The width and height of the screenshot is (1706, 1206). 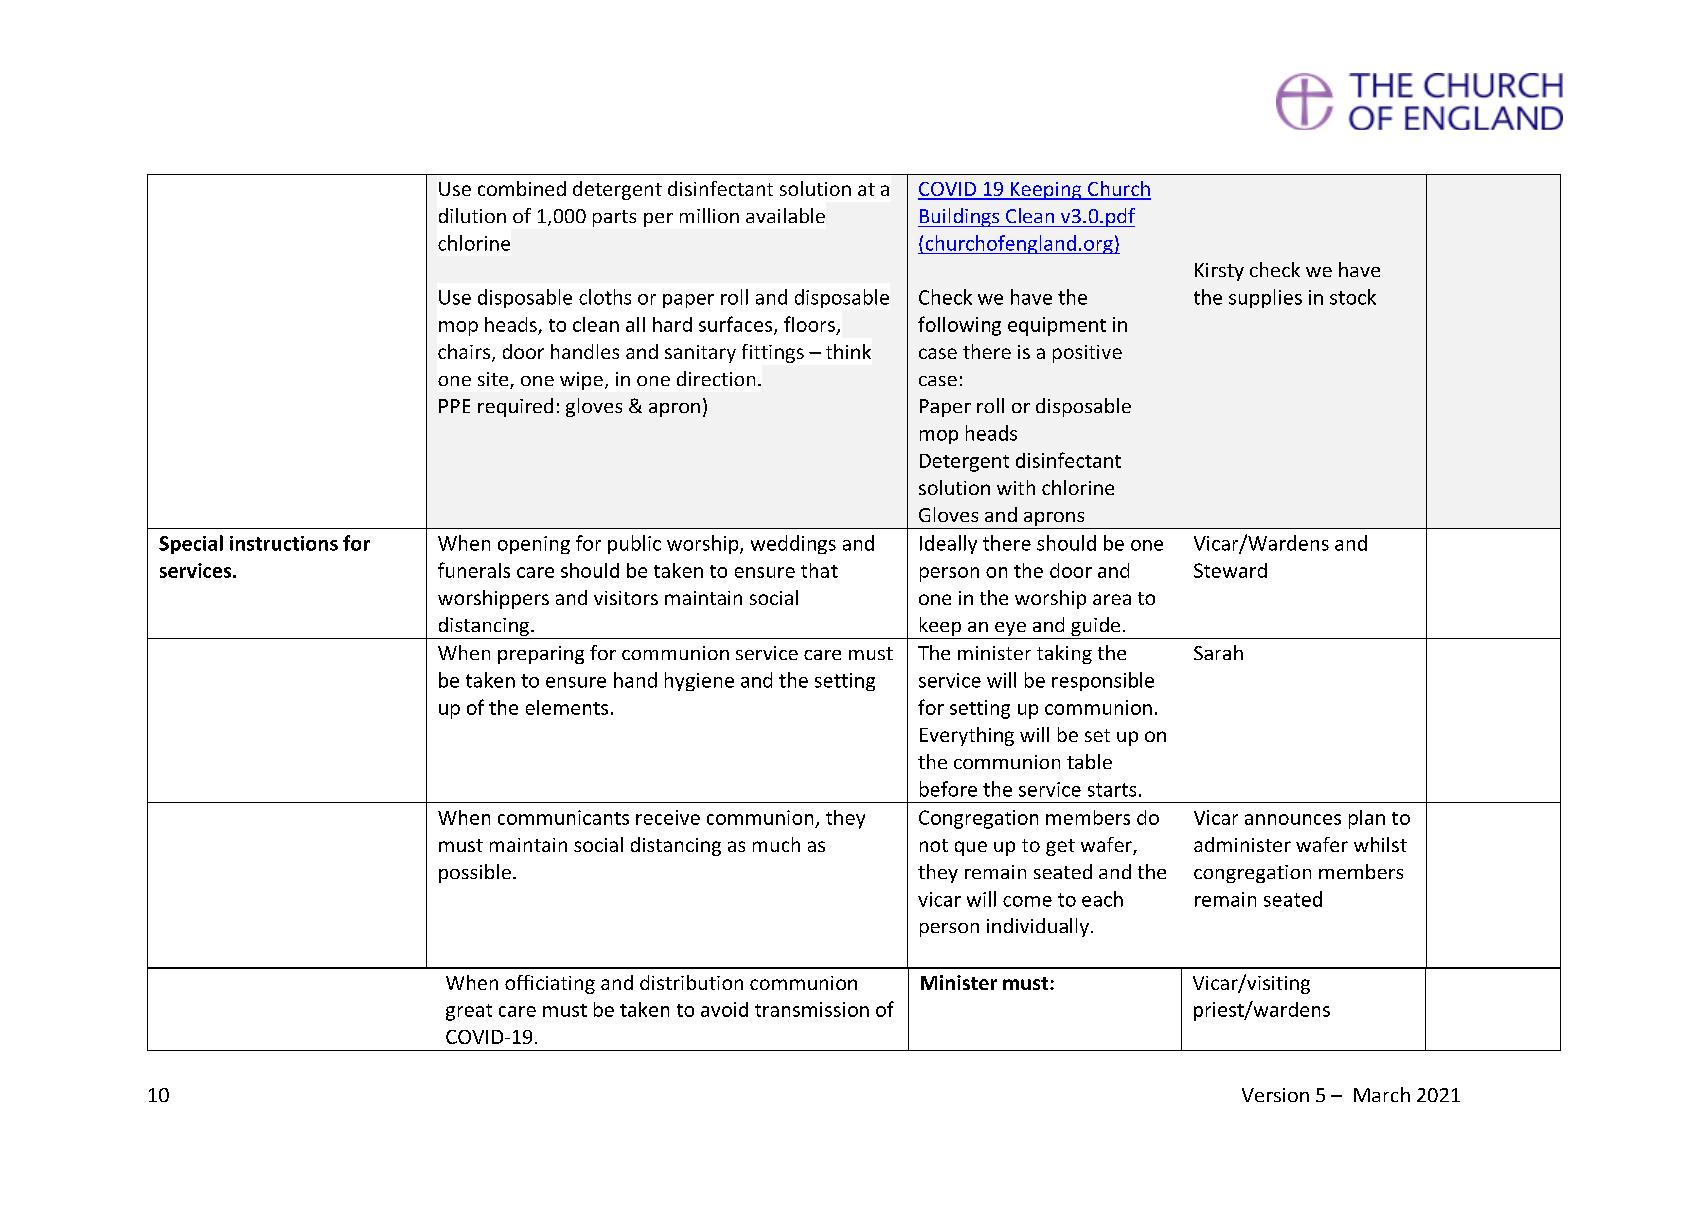 I want to click on preparing, so click(x=541, y=655).
